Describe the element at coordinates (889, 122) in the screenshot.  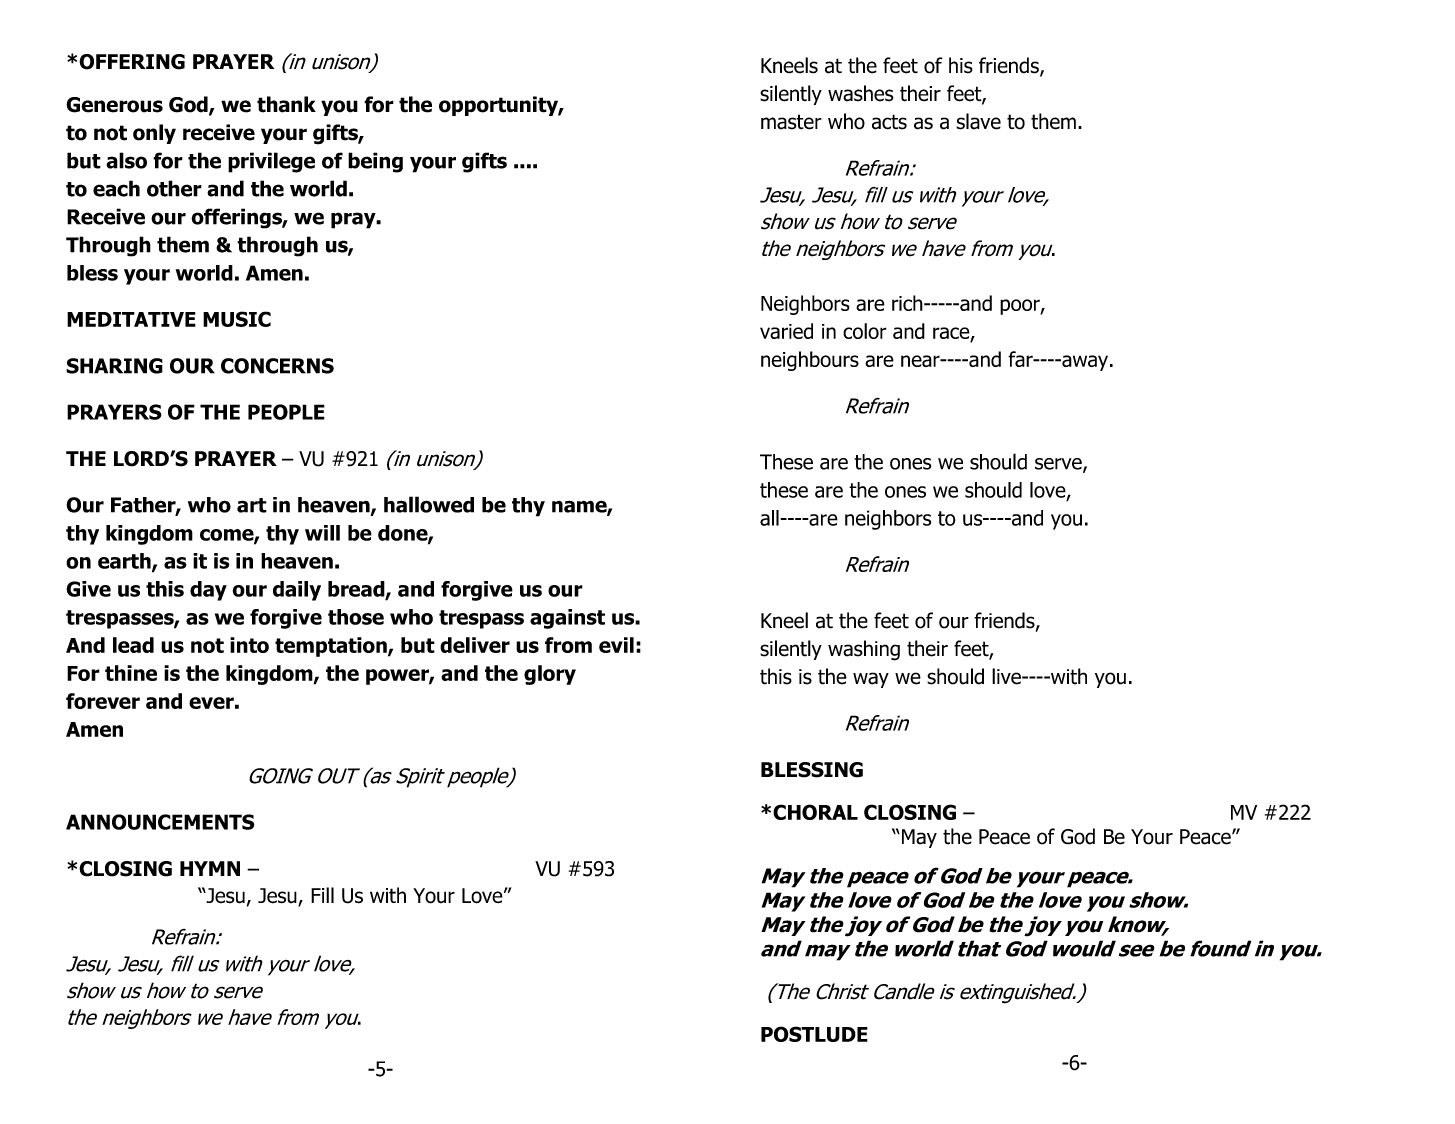
I see `acts` at that location.
